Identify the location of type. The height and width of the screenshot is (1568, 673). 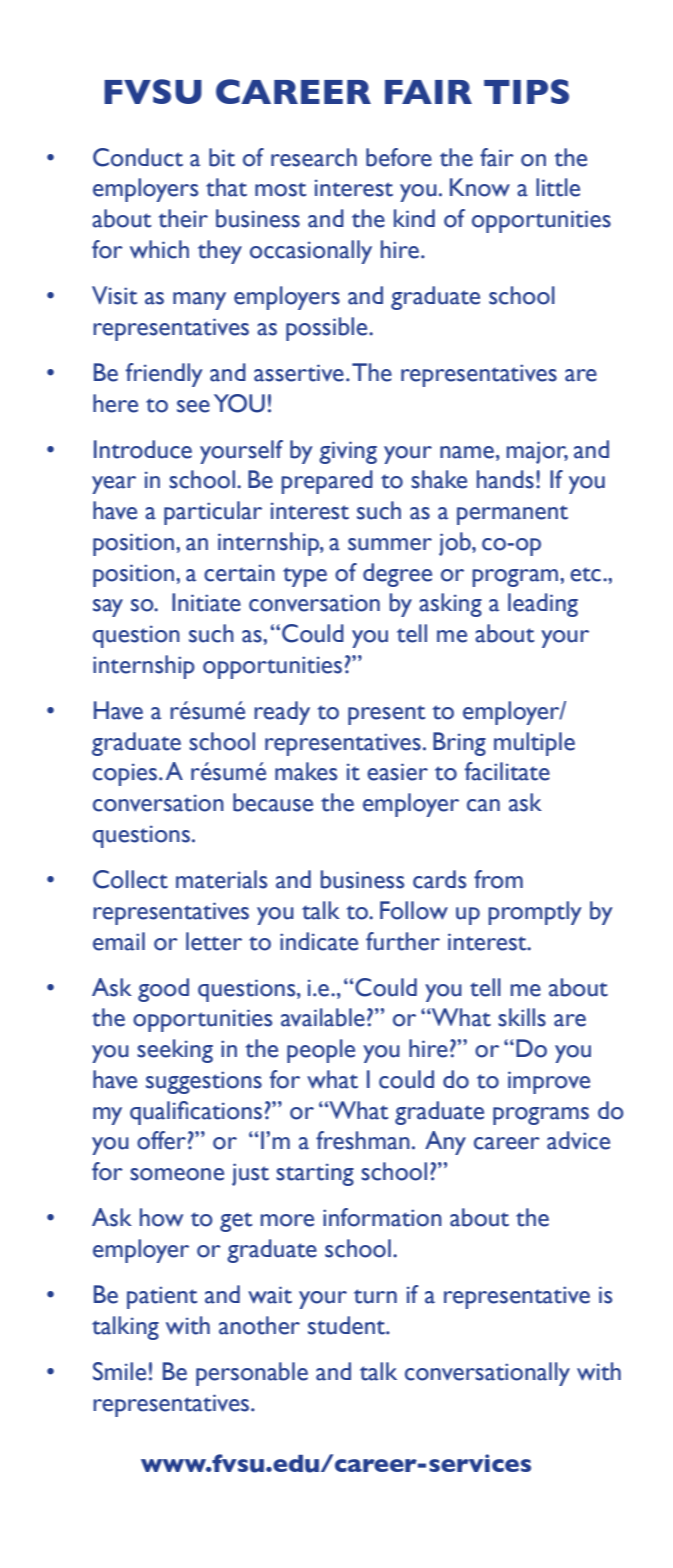
(305, 577).
